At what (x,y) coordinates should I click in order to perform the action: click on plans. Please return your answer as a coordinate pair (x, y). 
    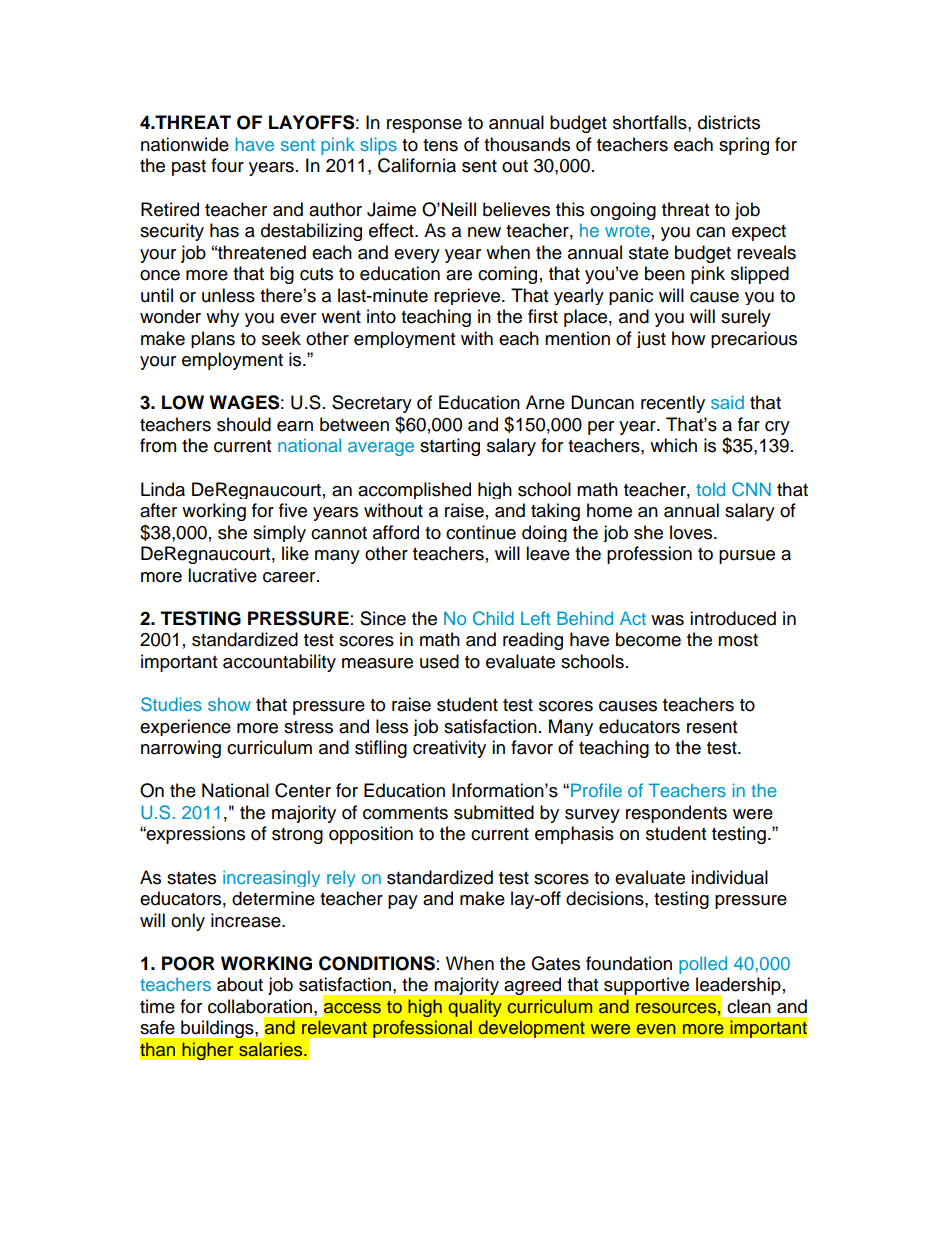
    Looking at the image, I should click on (213, 339).
